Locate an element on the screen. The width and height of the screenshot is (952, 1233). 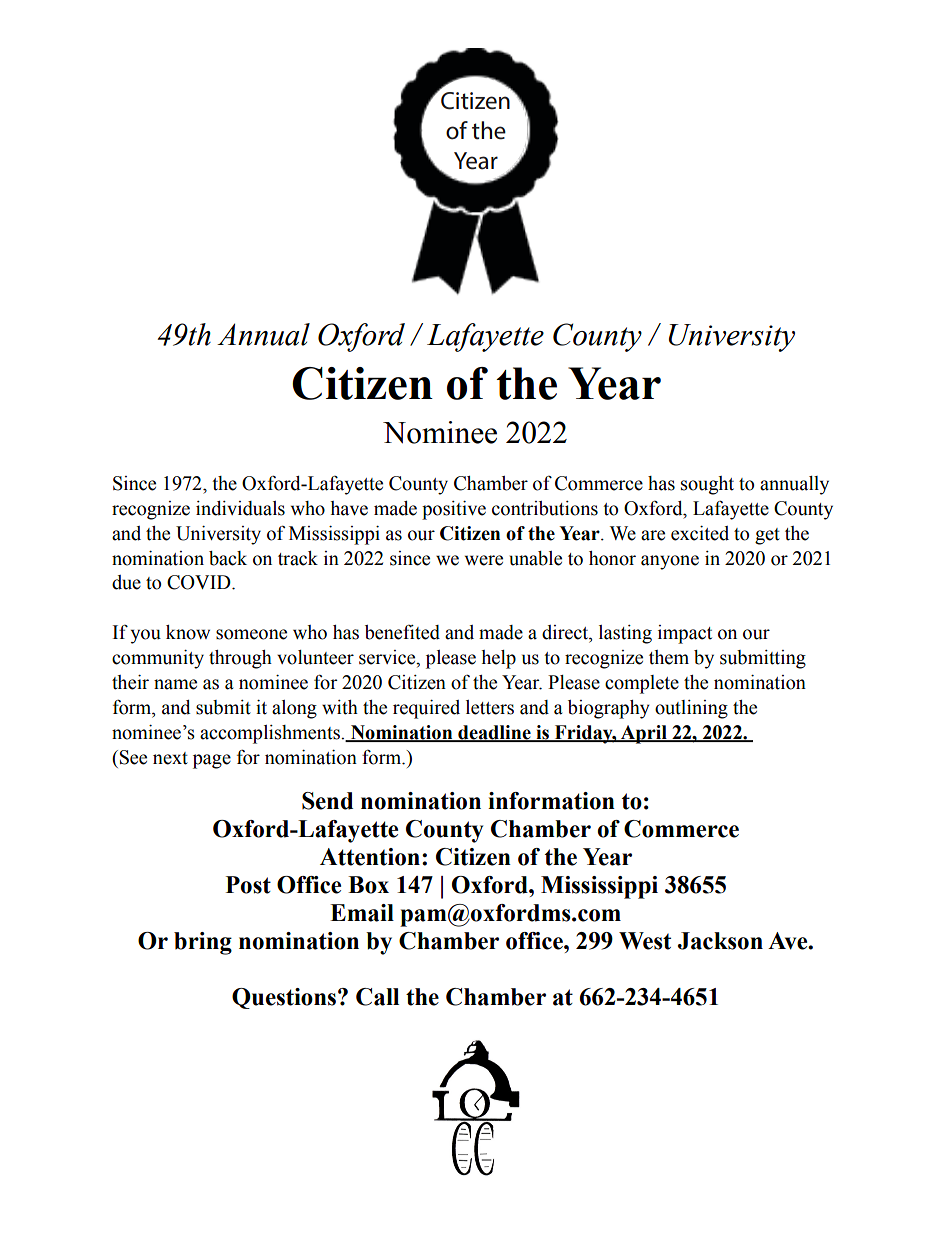
Attention is located at coordinates (370, 857).
